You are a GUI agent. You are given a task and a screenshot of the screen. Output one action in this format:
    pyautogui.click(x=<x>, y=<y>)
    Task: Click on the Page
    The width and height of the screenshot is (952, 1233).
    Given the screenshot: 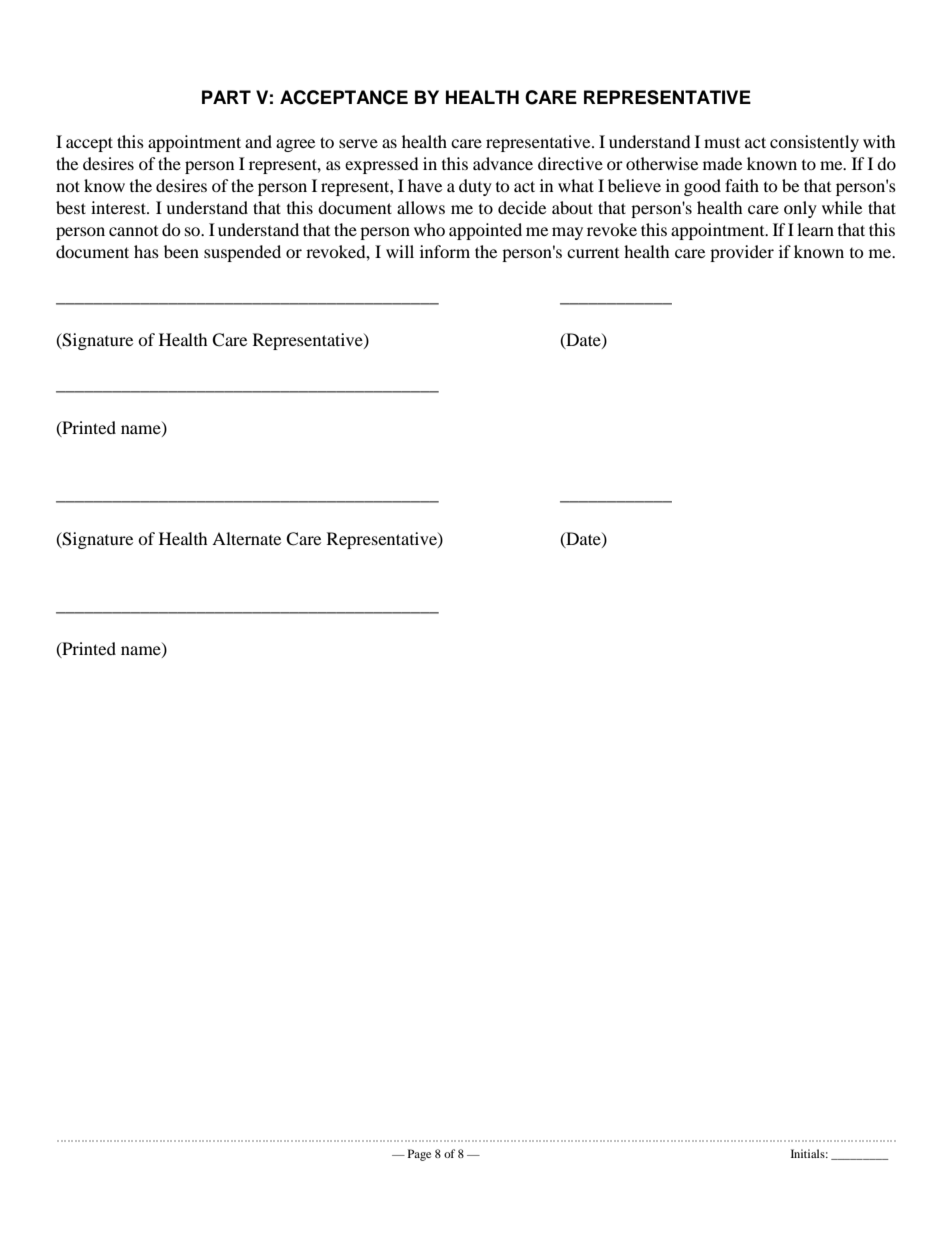 What is the action you would take?
    pyautogui.click(x=419, y=1155)
